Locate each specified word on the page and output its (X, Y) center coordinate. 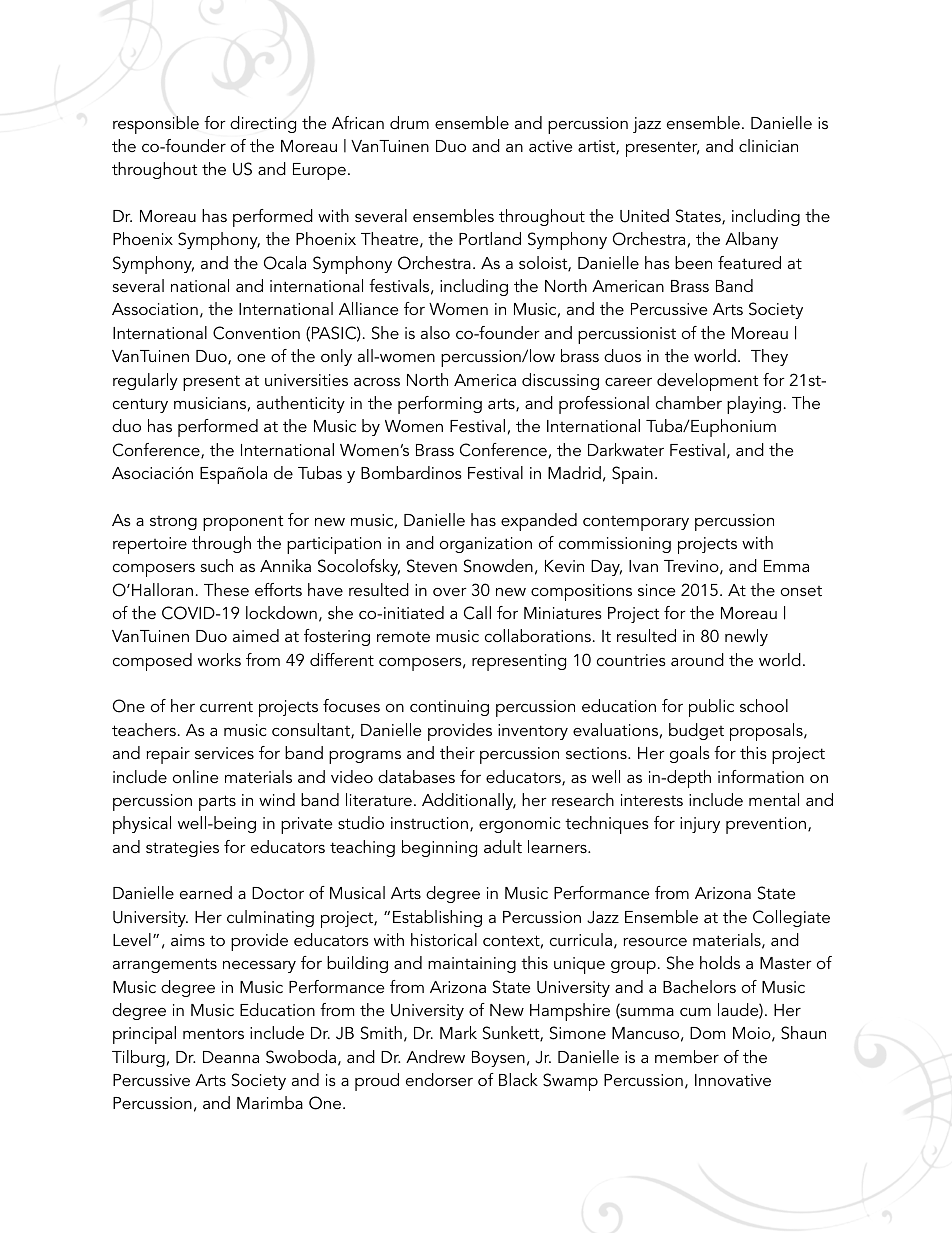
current (226, 706)
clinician (768, 145)
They (769, 357)
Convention (256, 333)
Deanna (231, 1057)
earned (206, 892)
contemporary (636, 523)
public (711, 708)
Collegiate (791, 918)
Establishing (437, 918)
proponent (243, 523)
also (435, 332)
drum (409, 122)
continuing (449, 708)
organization (486, 545)
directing (263, 124)
